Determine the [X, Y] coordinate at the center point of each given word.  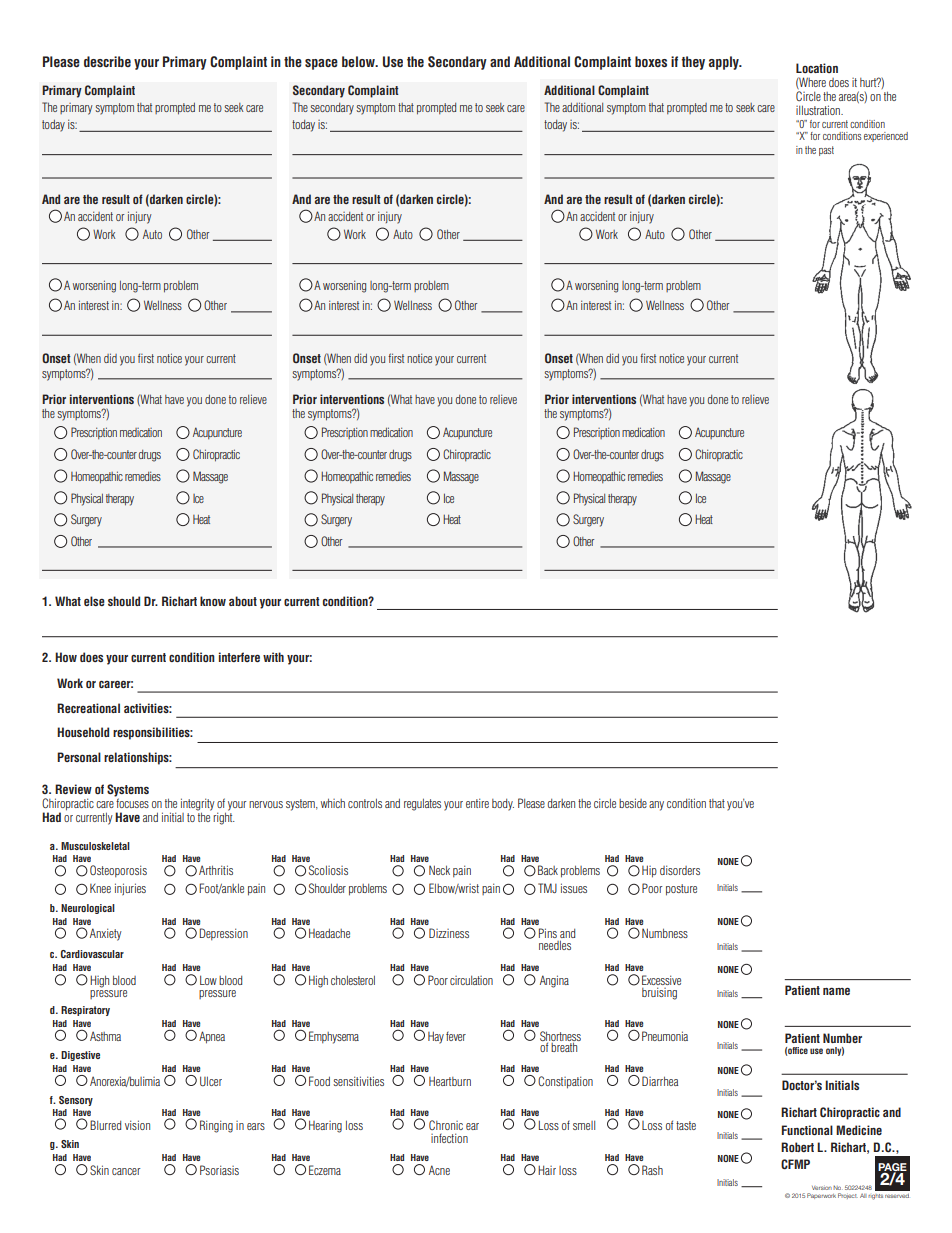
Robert [797, 1147]
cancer [126, 1171]
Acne [439, 1170]
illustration [819, 110]
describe [107, 61]
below [359, 61]
